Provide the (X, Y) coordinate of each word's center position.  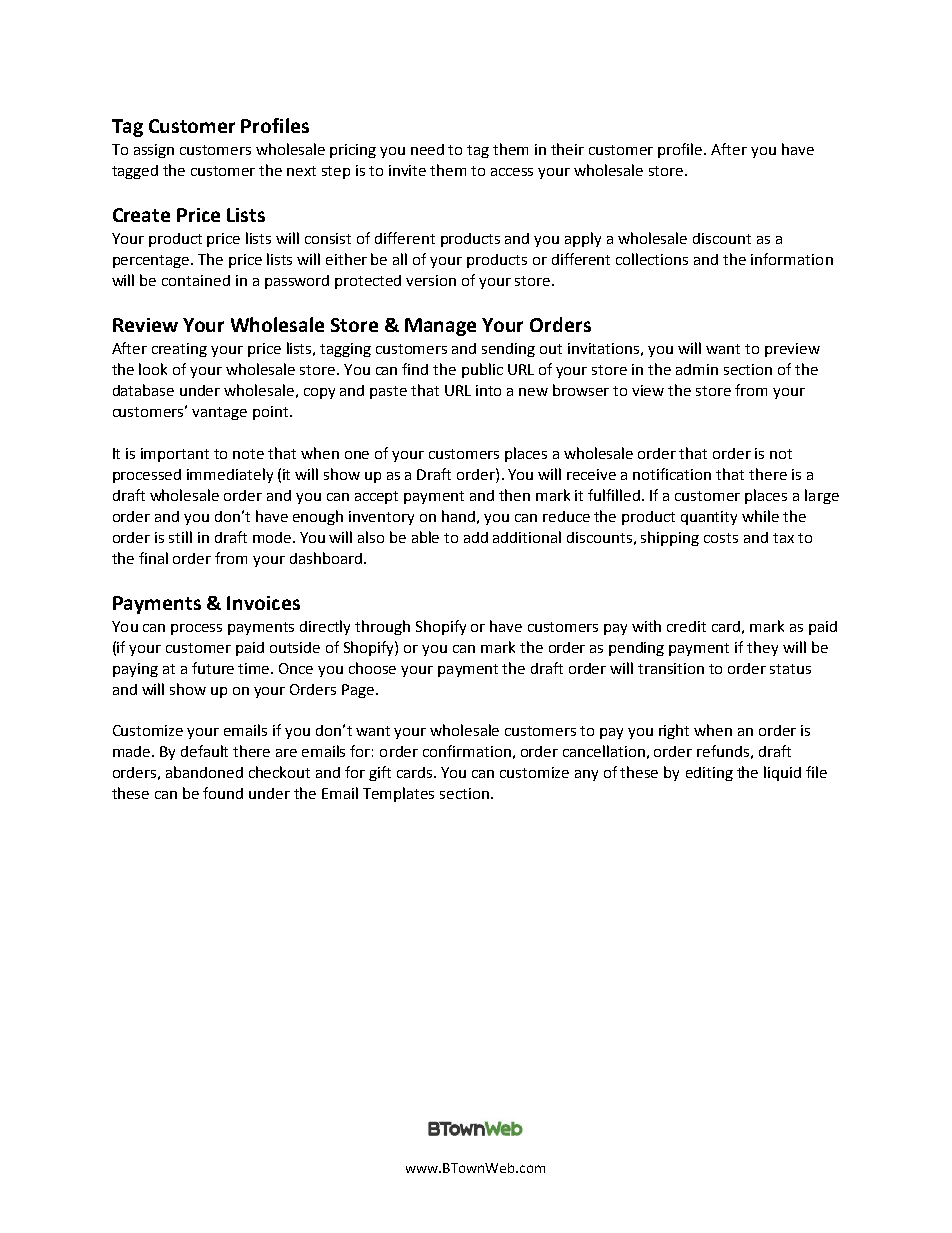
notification (672, 474)
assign (154, 151)
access (512, 172)
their (567, 149)
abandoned (204, 772)
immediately (230, 475)
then (514, 495)
